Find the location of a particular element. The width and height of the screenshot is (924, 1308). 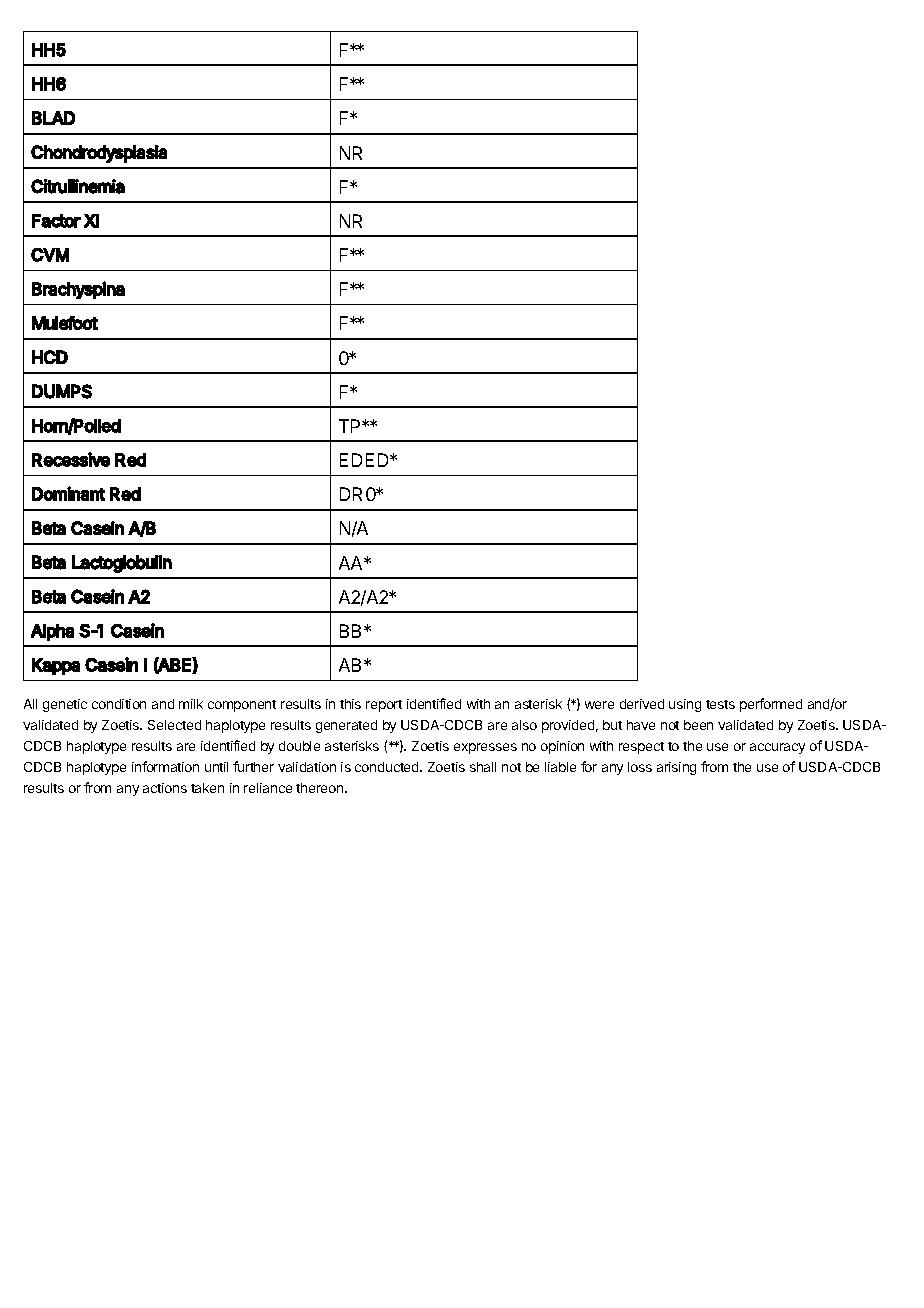

condition is located at coordinates (119, 704).
